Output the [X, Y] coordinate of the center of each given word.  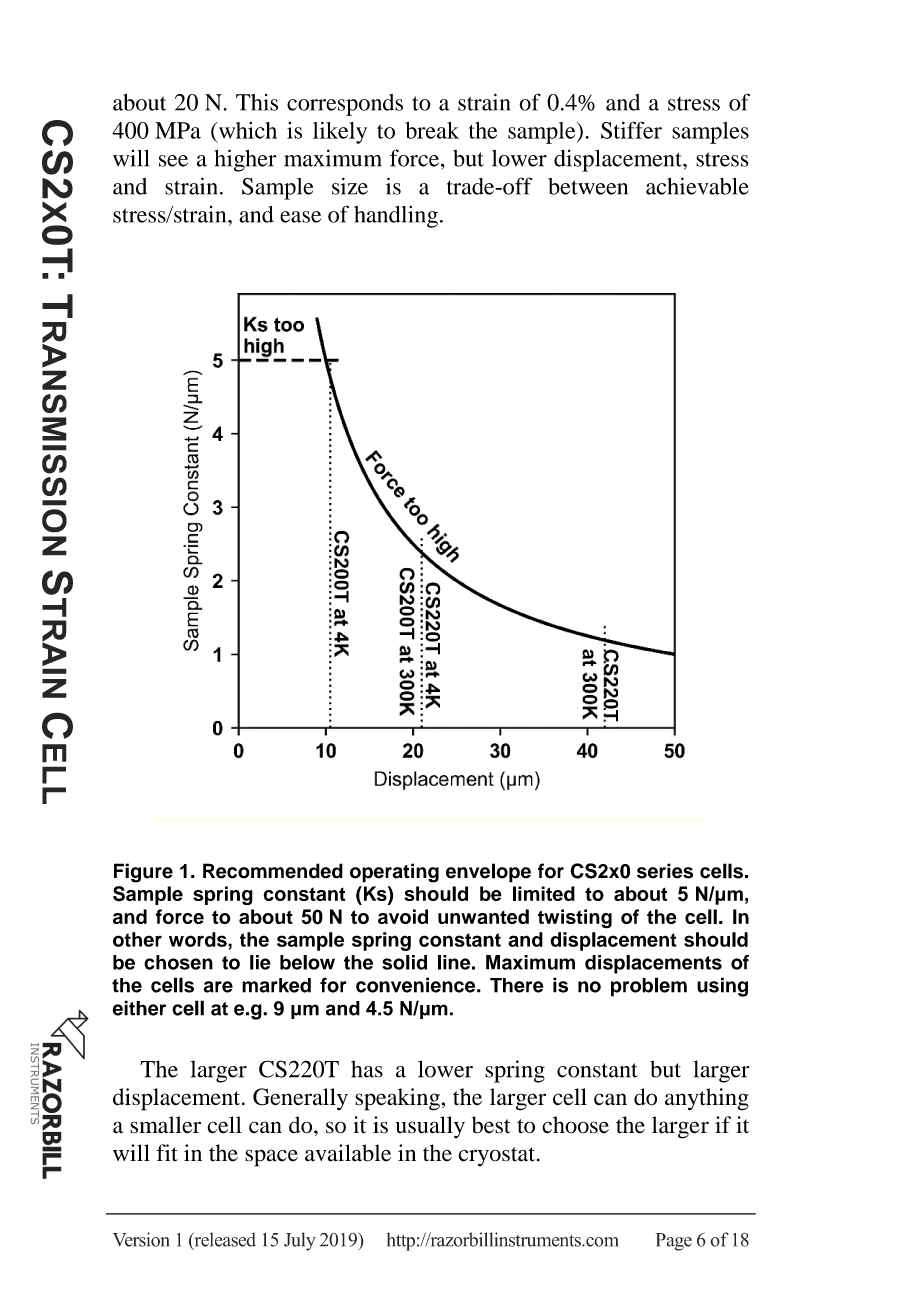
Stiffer [631, 130]
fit [167, 1153]
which [246, 130]
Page [673, 1242]
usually [430, 1127]
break [432, 130]
